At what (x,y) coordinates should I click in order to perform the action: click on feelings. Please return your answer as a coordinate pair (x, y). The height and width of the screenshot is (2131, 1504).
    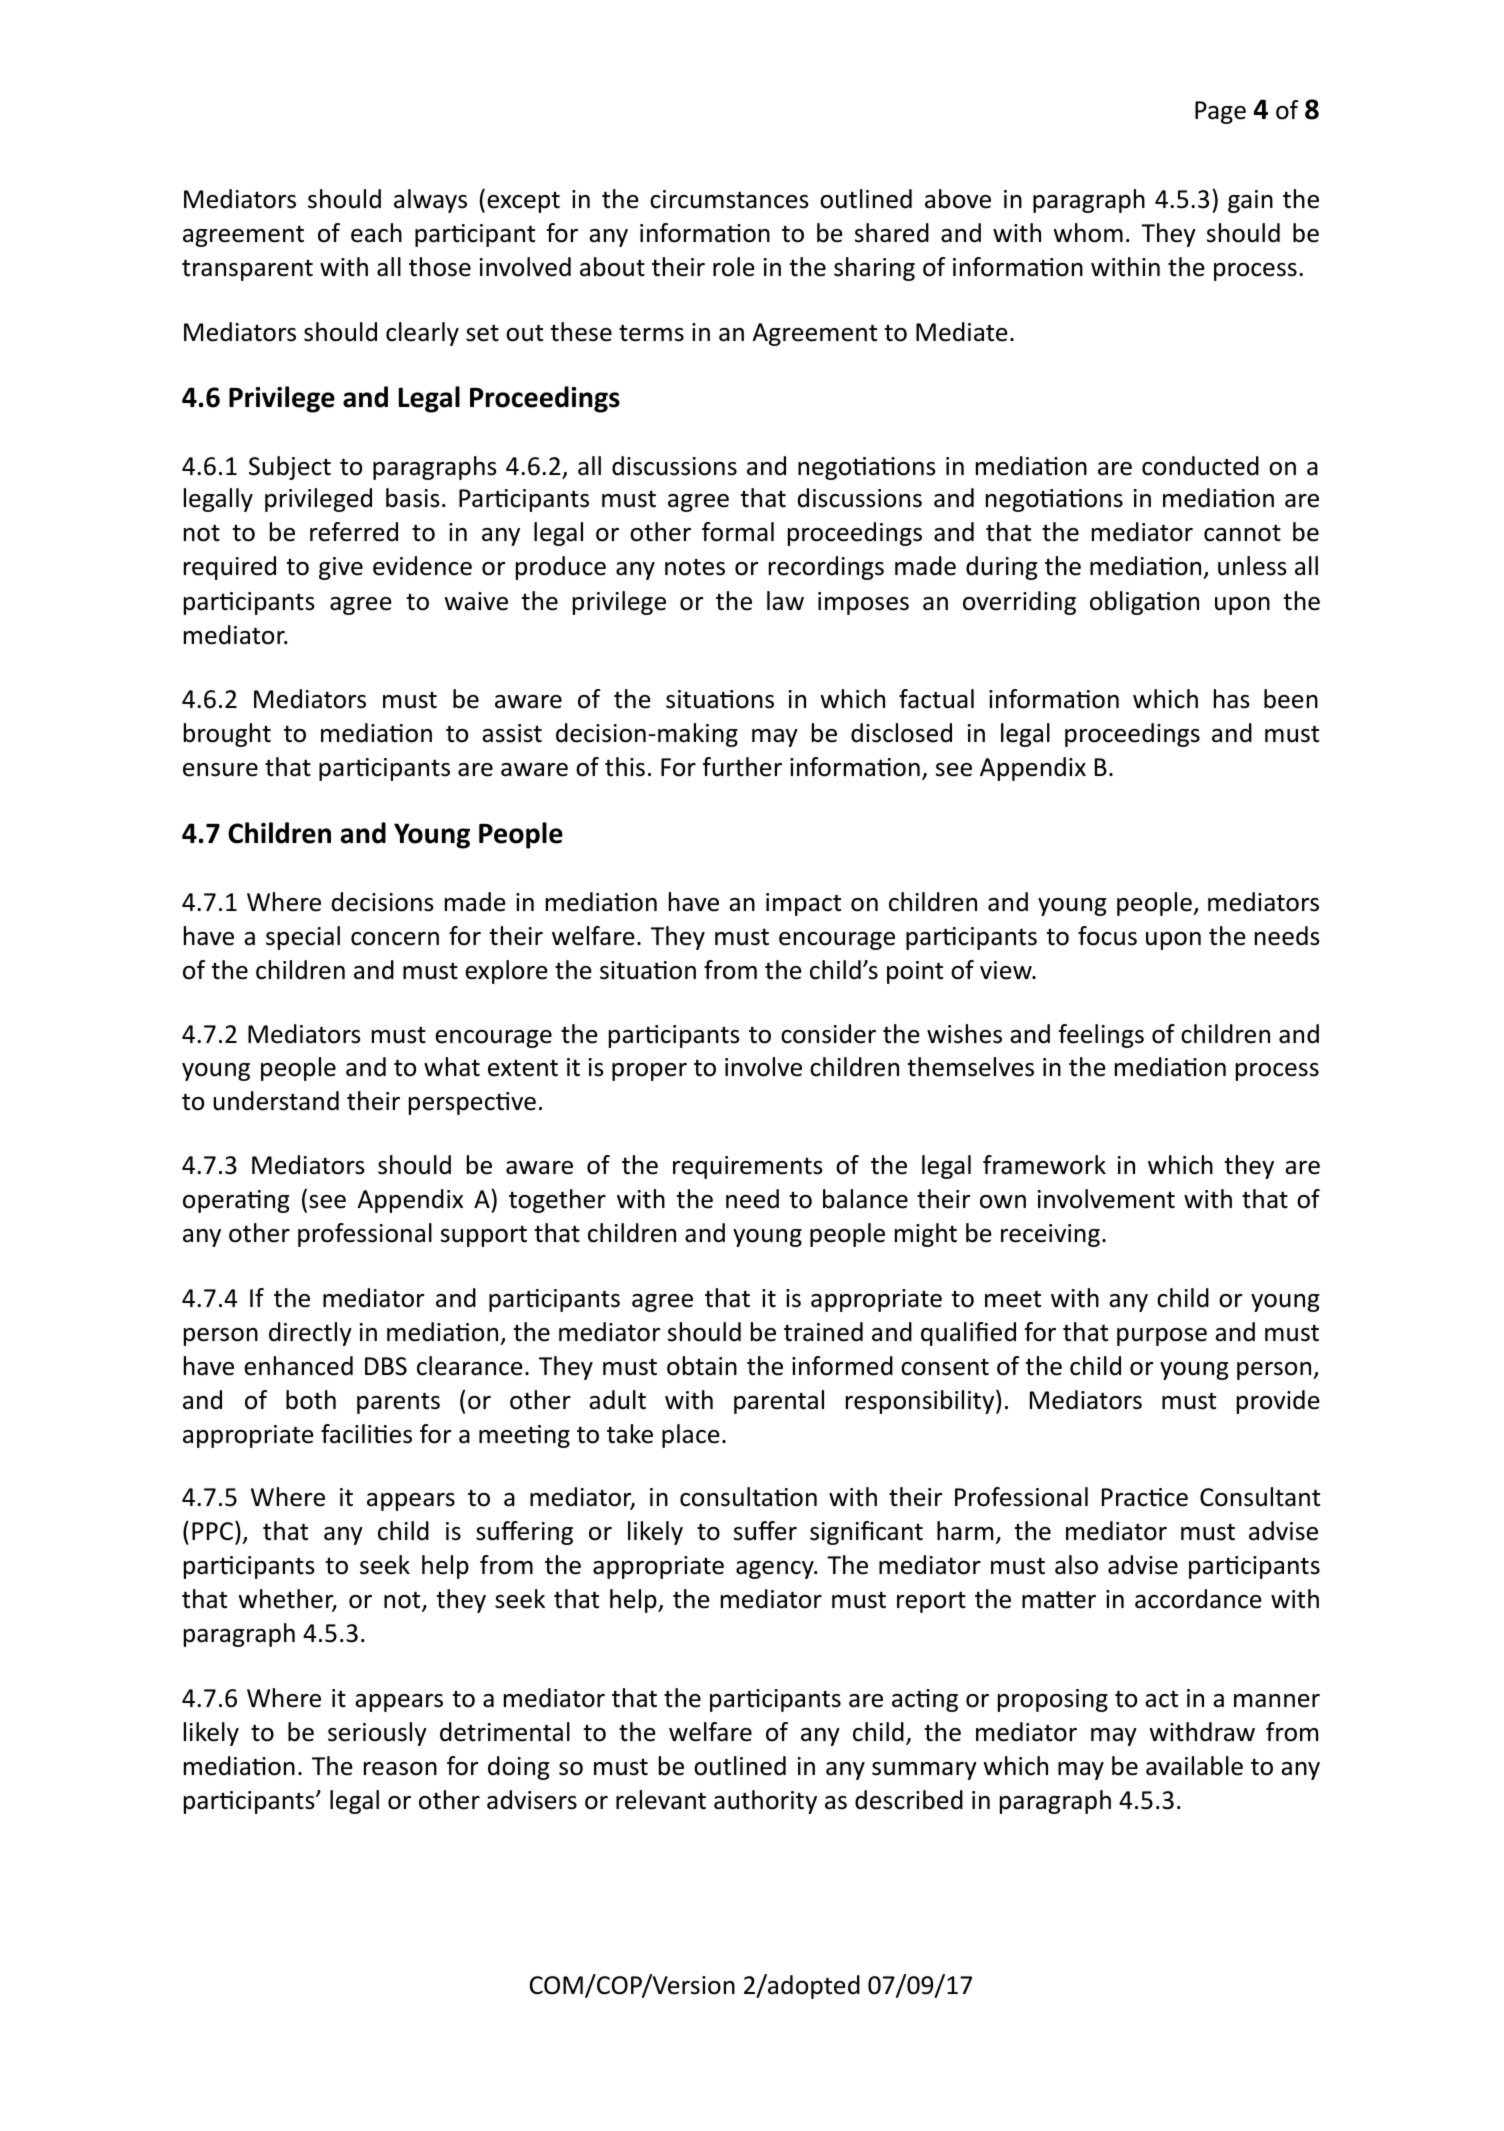
    Looking at the image, I should click on (1101, 1036).
